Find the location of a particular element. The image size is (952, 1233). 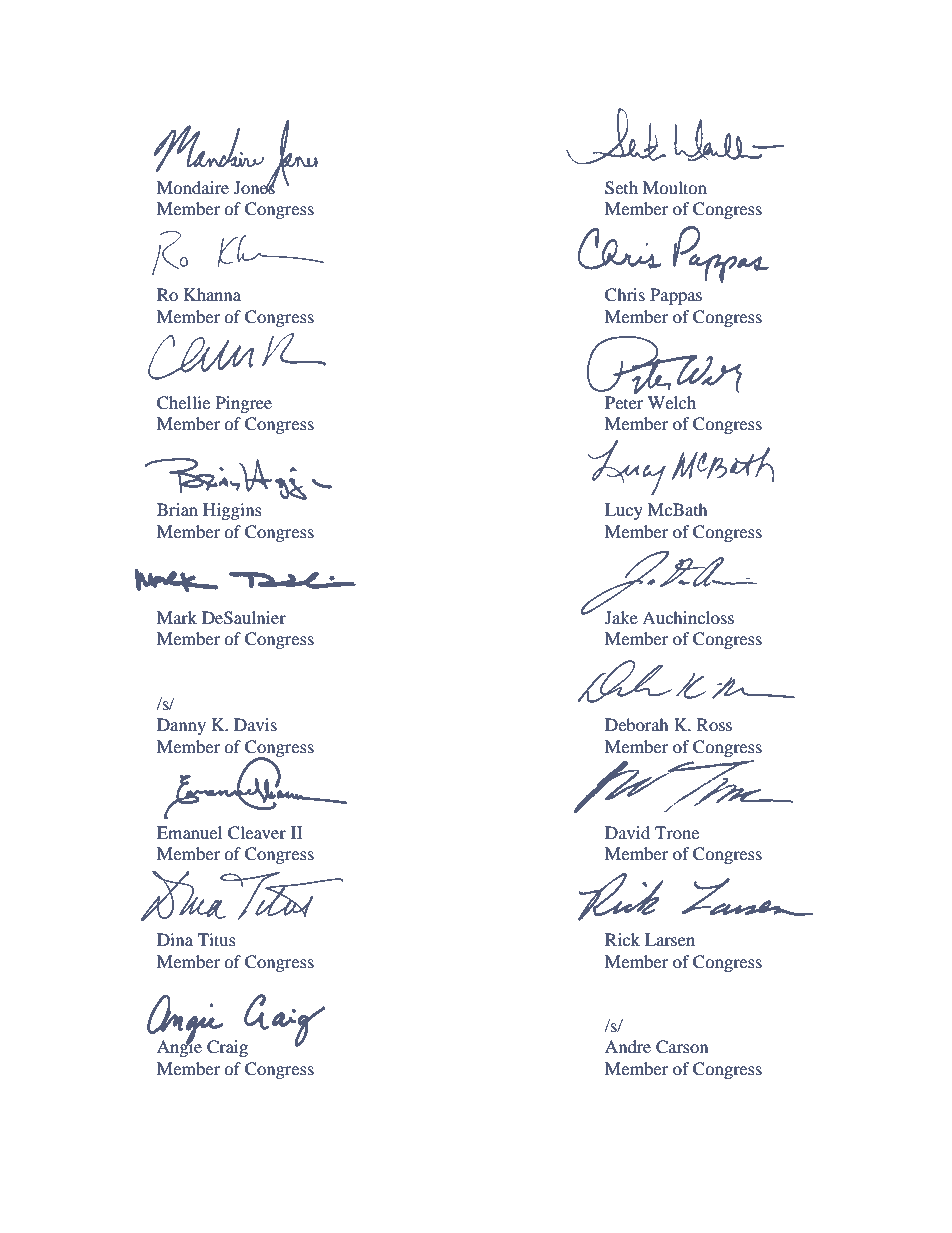

Welch is located at coordinates (672, 402).
